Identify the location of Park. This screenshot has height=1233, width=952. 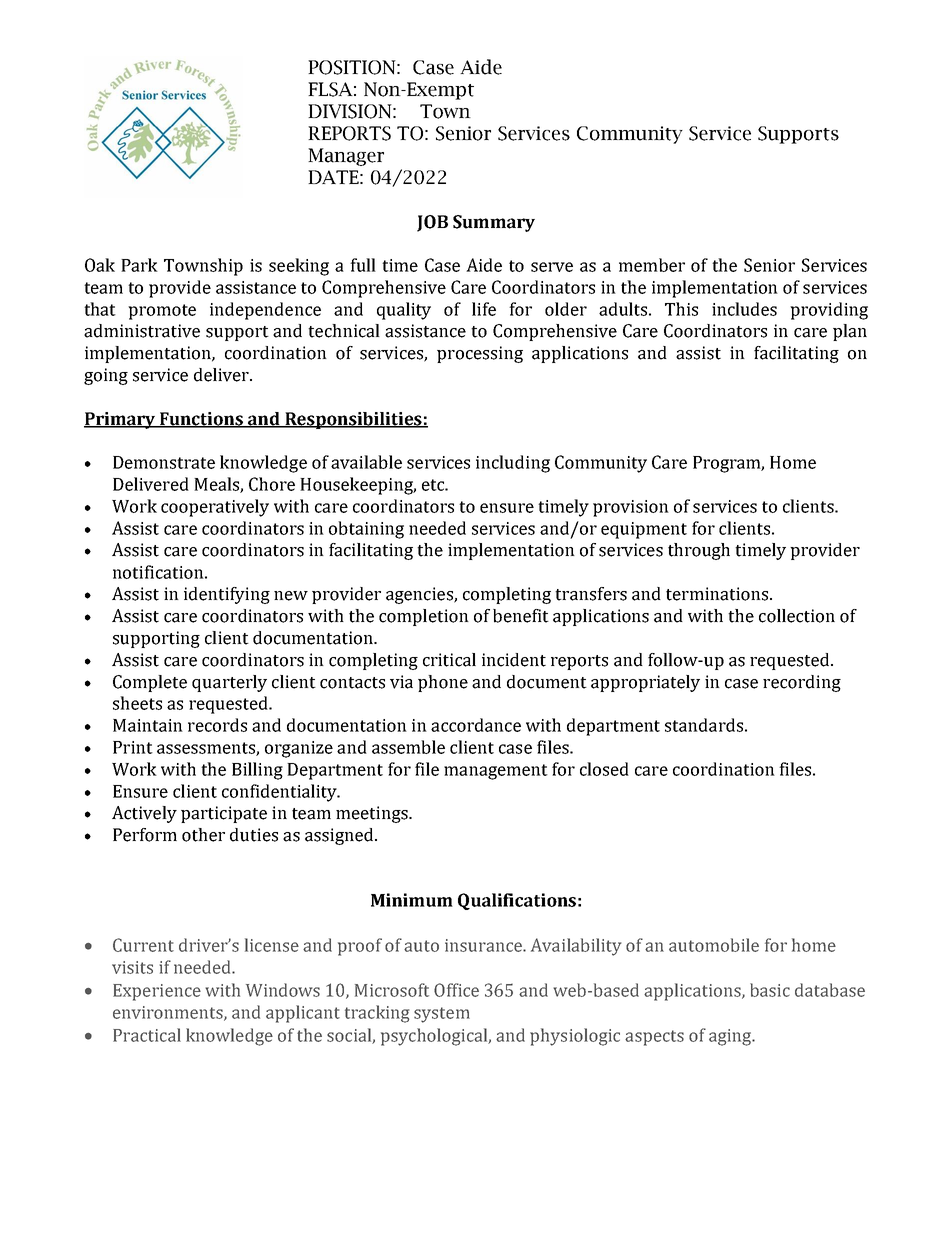
(139, 265).
